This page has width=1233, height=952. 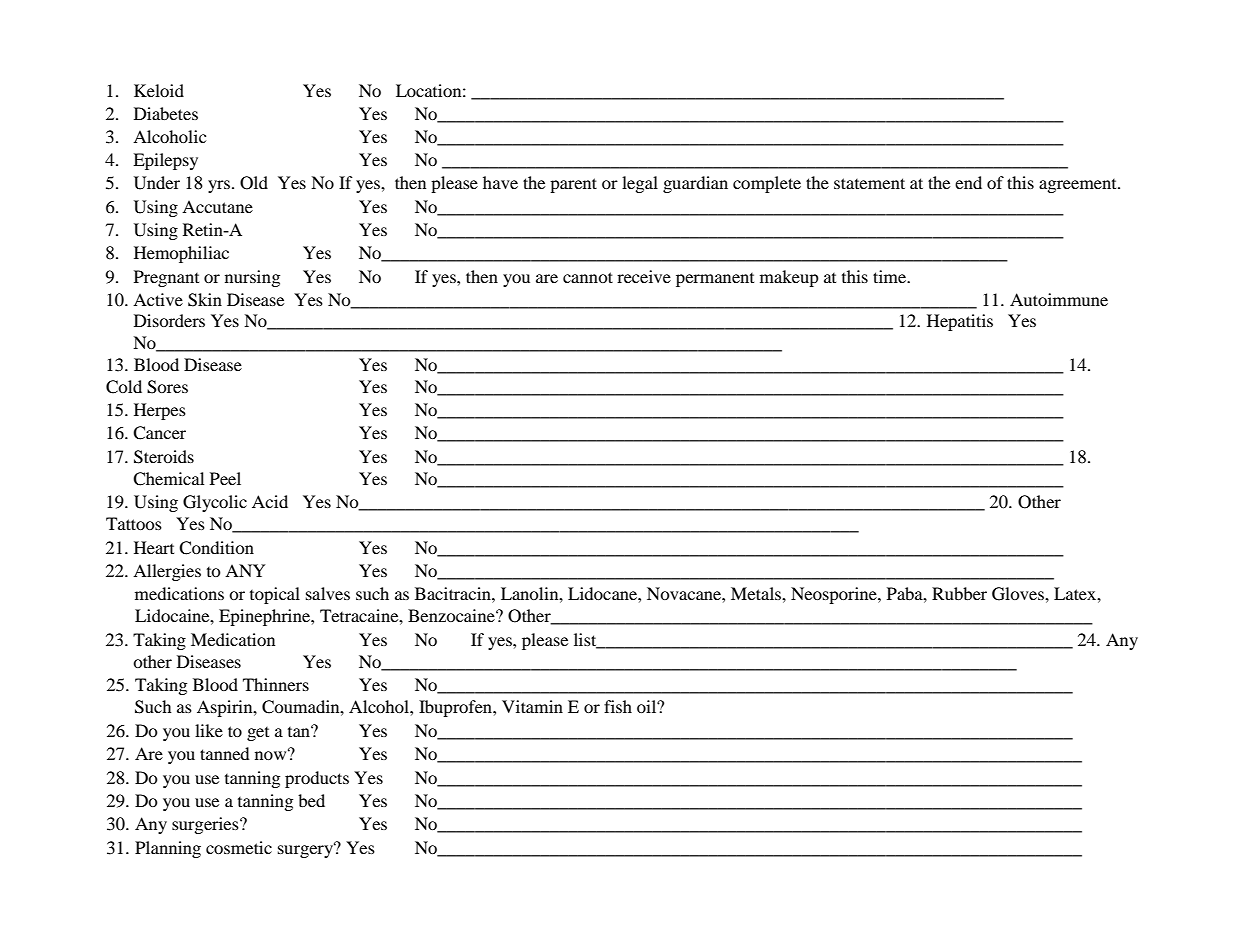 I want to click on bed, so click(x=311, y=800).
